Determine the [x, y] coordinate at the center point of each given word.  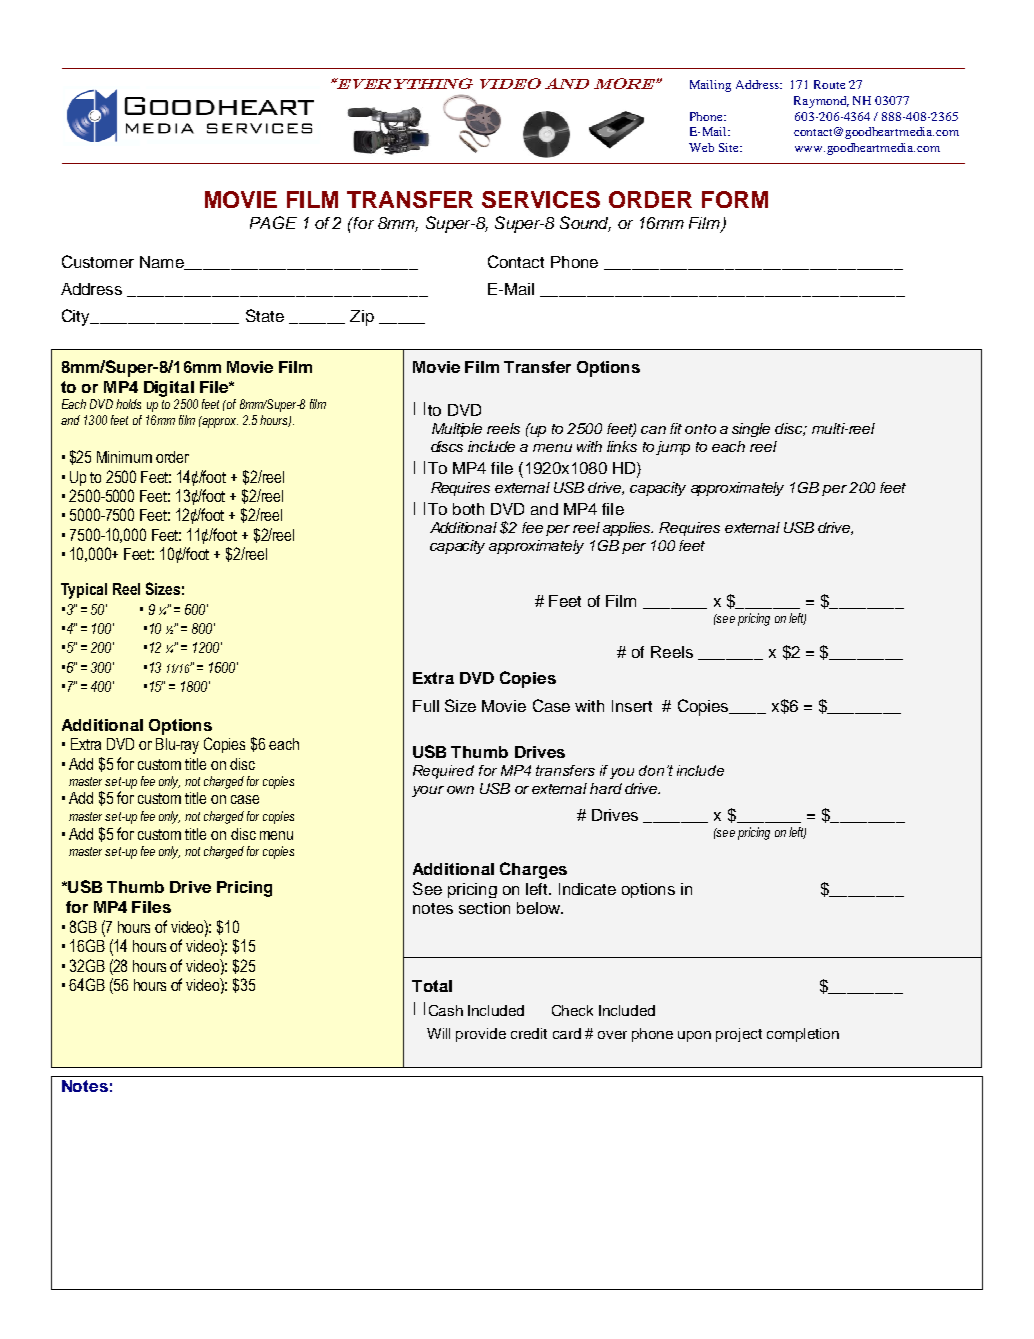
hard [606, 788]
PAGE [273, 222]
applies [628, 529]
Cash [446, 1010]
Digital [169, 389]
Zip [362, 318]
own [460, 790]
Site [730, 147]
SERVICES [541, 199]
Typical [84, 591]
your [428, 791]
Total [432, 986]
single [751, 430]
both [468, 509]
